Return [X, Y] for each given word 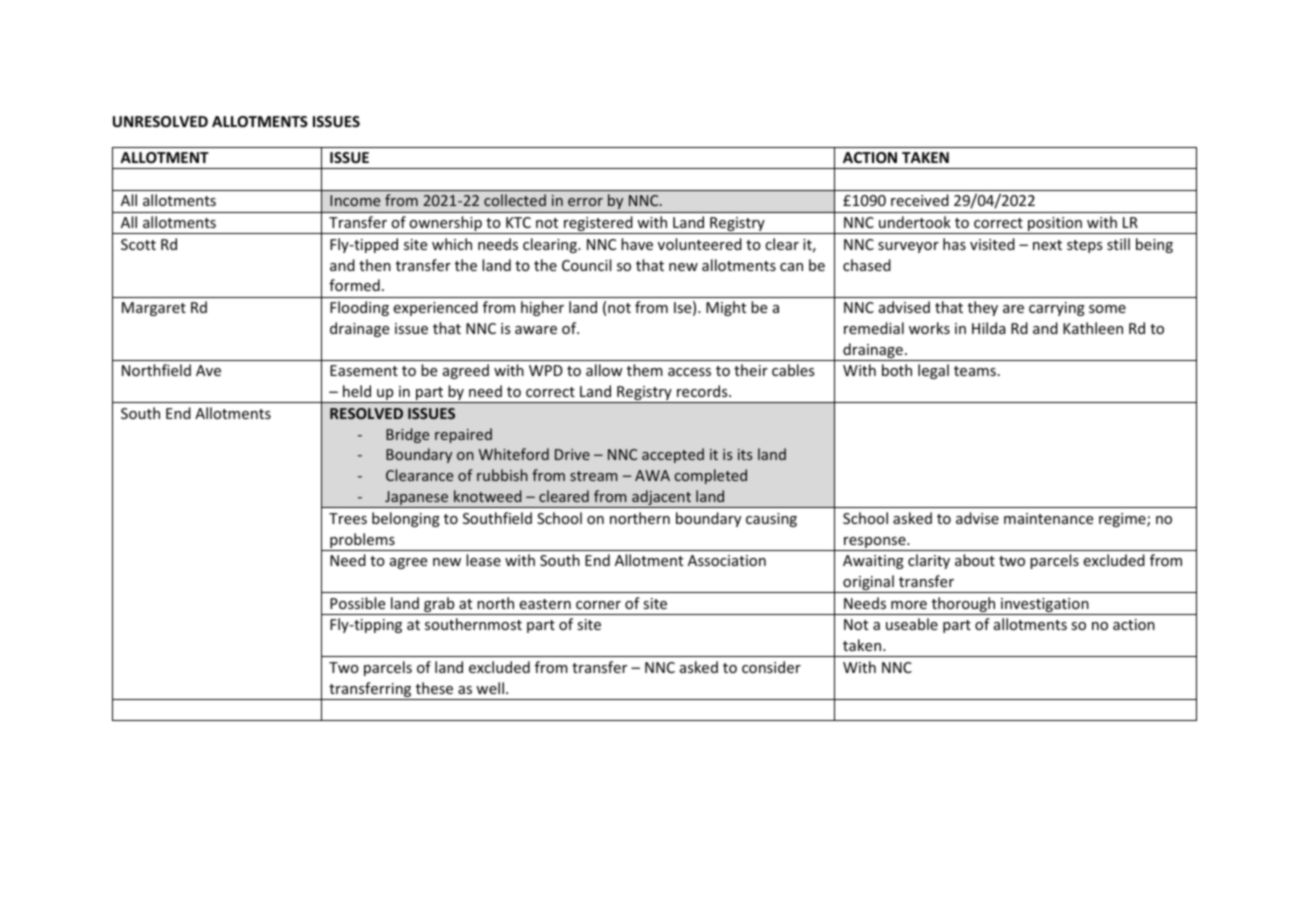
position [1055, 225]
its [745, 454]
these [434, 688]
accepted [673, 455]
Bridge [407, 435]
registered [598, 225]
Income [355, 200]
